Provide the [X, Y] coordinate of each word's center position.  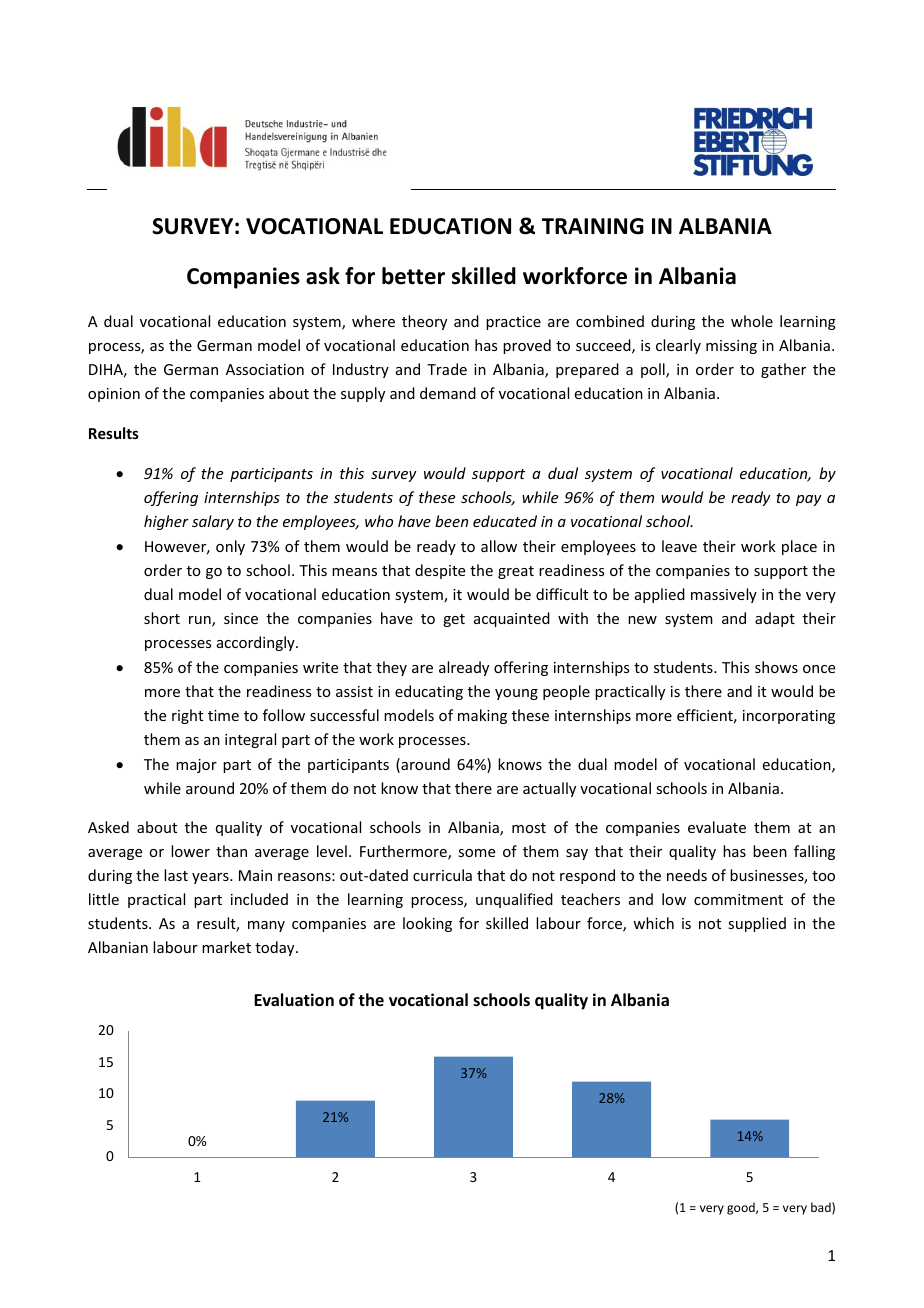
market [226, 947]
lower [190, 851]
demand [448, 393]
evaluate [717, 827]
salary [213, 522]
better [413, 276]
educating [429, 692]
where [373, 321]
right [187, 716]
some [476, 853]
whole [752, 321]
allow [499, 546]
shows [776, 667]
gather [783, 370]
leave [679, 546]
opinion [114, 395]
